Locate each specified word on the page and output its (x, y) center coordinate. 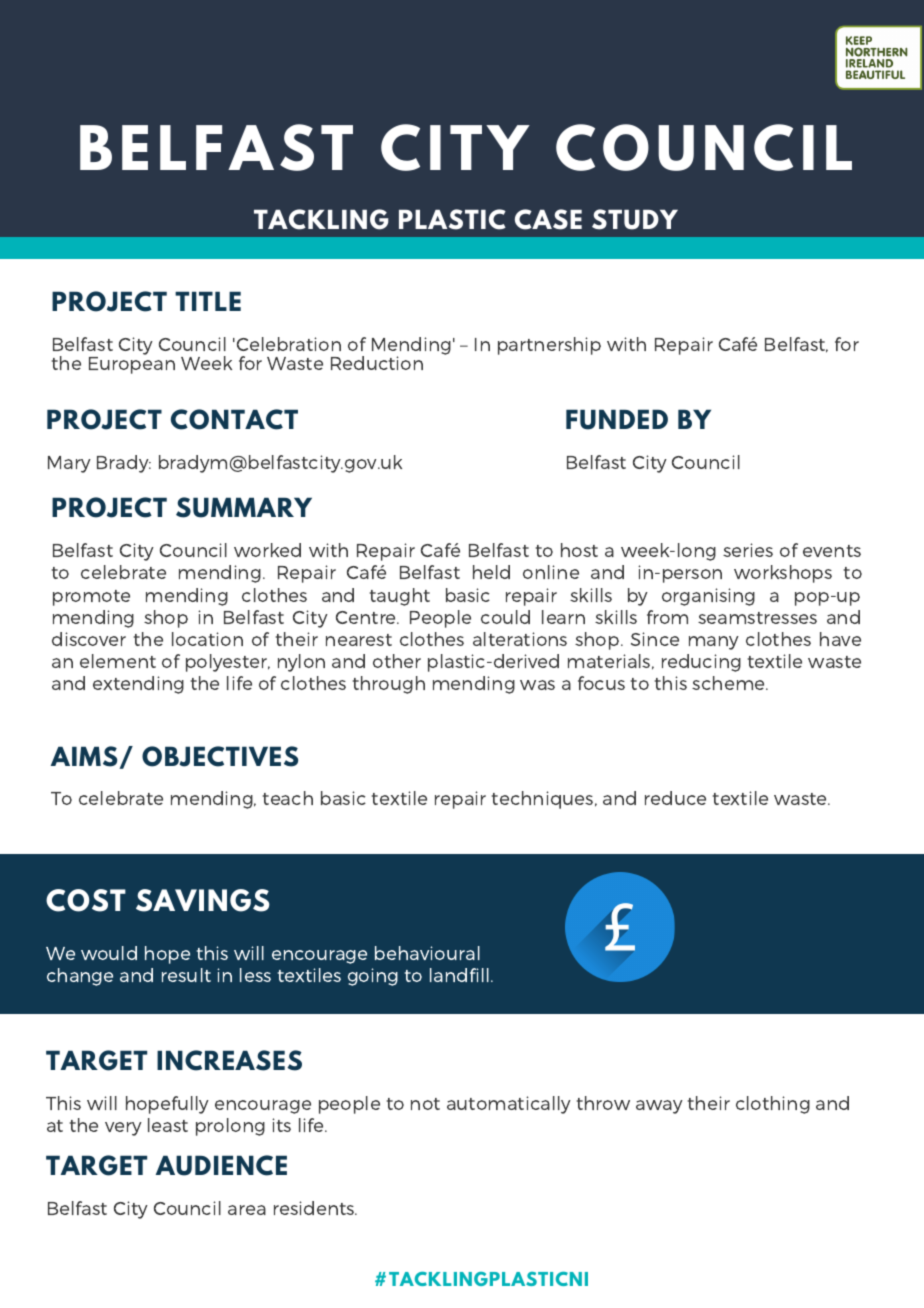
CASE (548, 219)
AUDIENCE (221, 1165)
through (389, 685)
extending (138, 685)
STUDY (635, 219)
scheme (729, 683)
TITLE (208, 301)
